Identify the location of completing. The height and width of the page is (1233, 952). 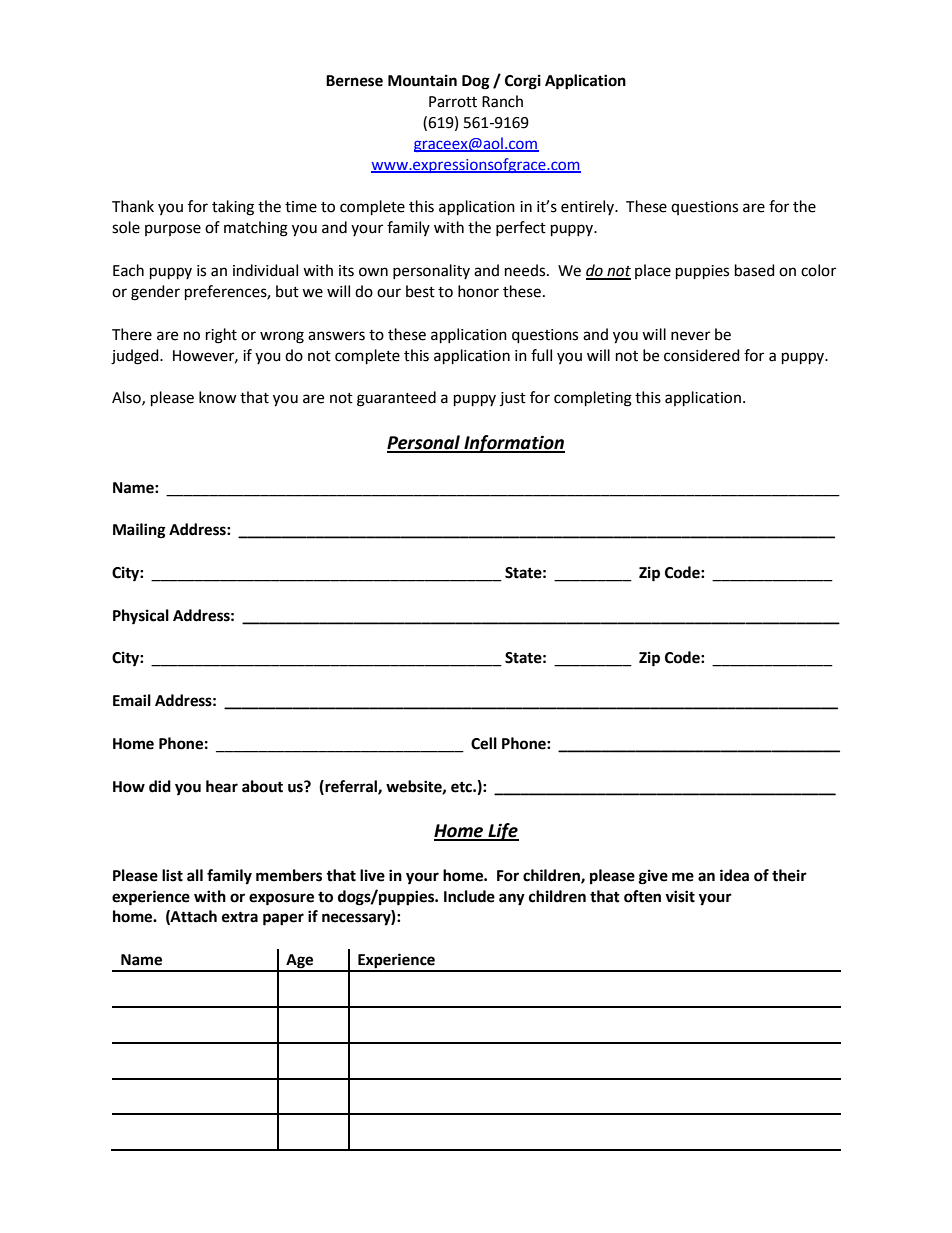
(593, 399).
